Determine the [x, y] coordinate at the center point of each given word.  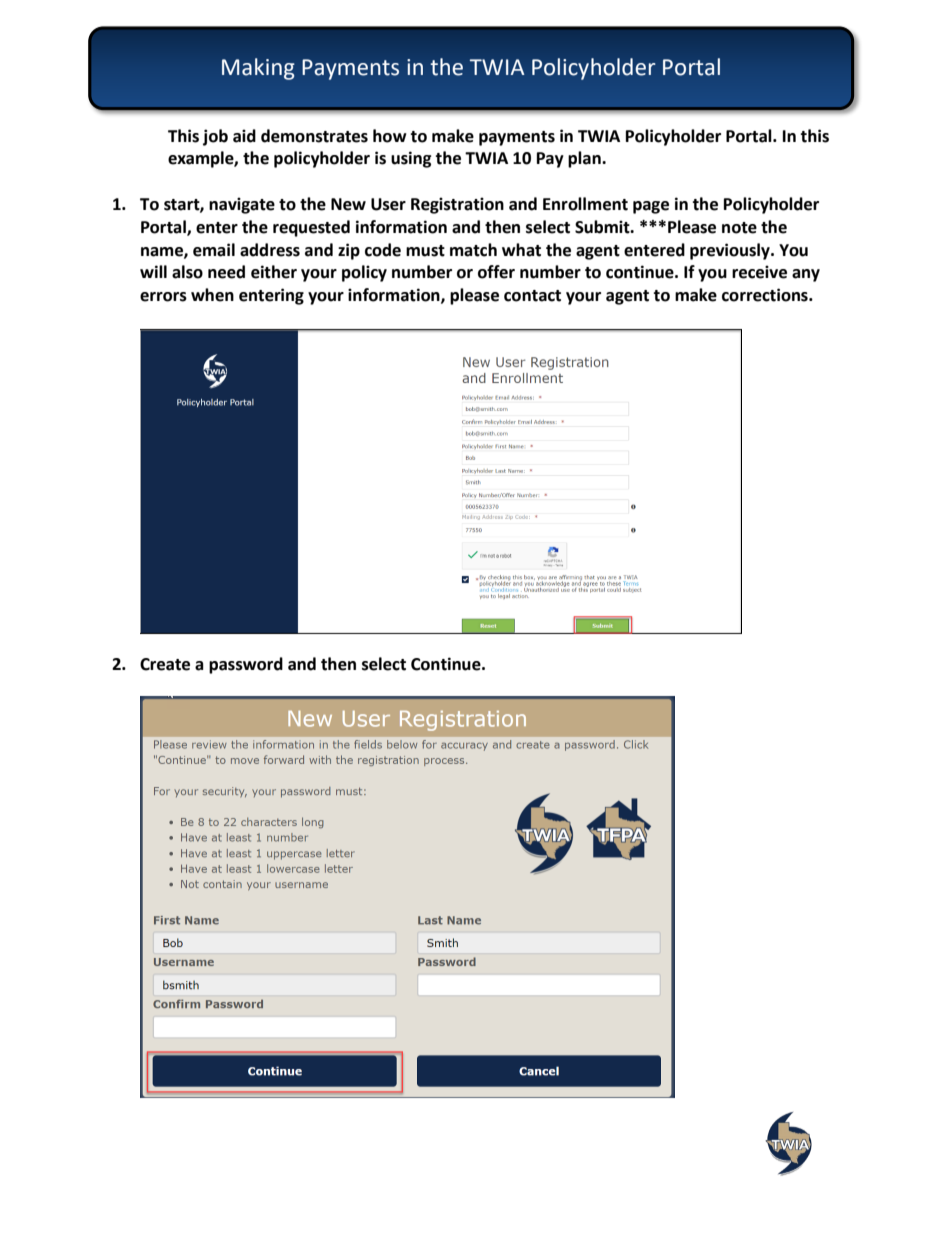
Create [165, 664]
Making [258, 69]
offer [496, 272]
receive [759, 272]
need [226, 272]
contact [532, 296]
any [806, 275]
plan [585, 159]
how [390, 136]
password [246, 665]
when [212, 295]
